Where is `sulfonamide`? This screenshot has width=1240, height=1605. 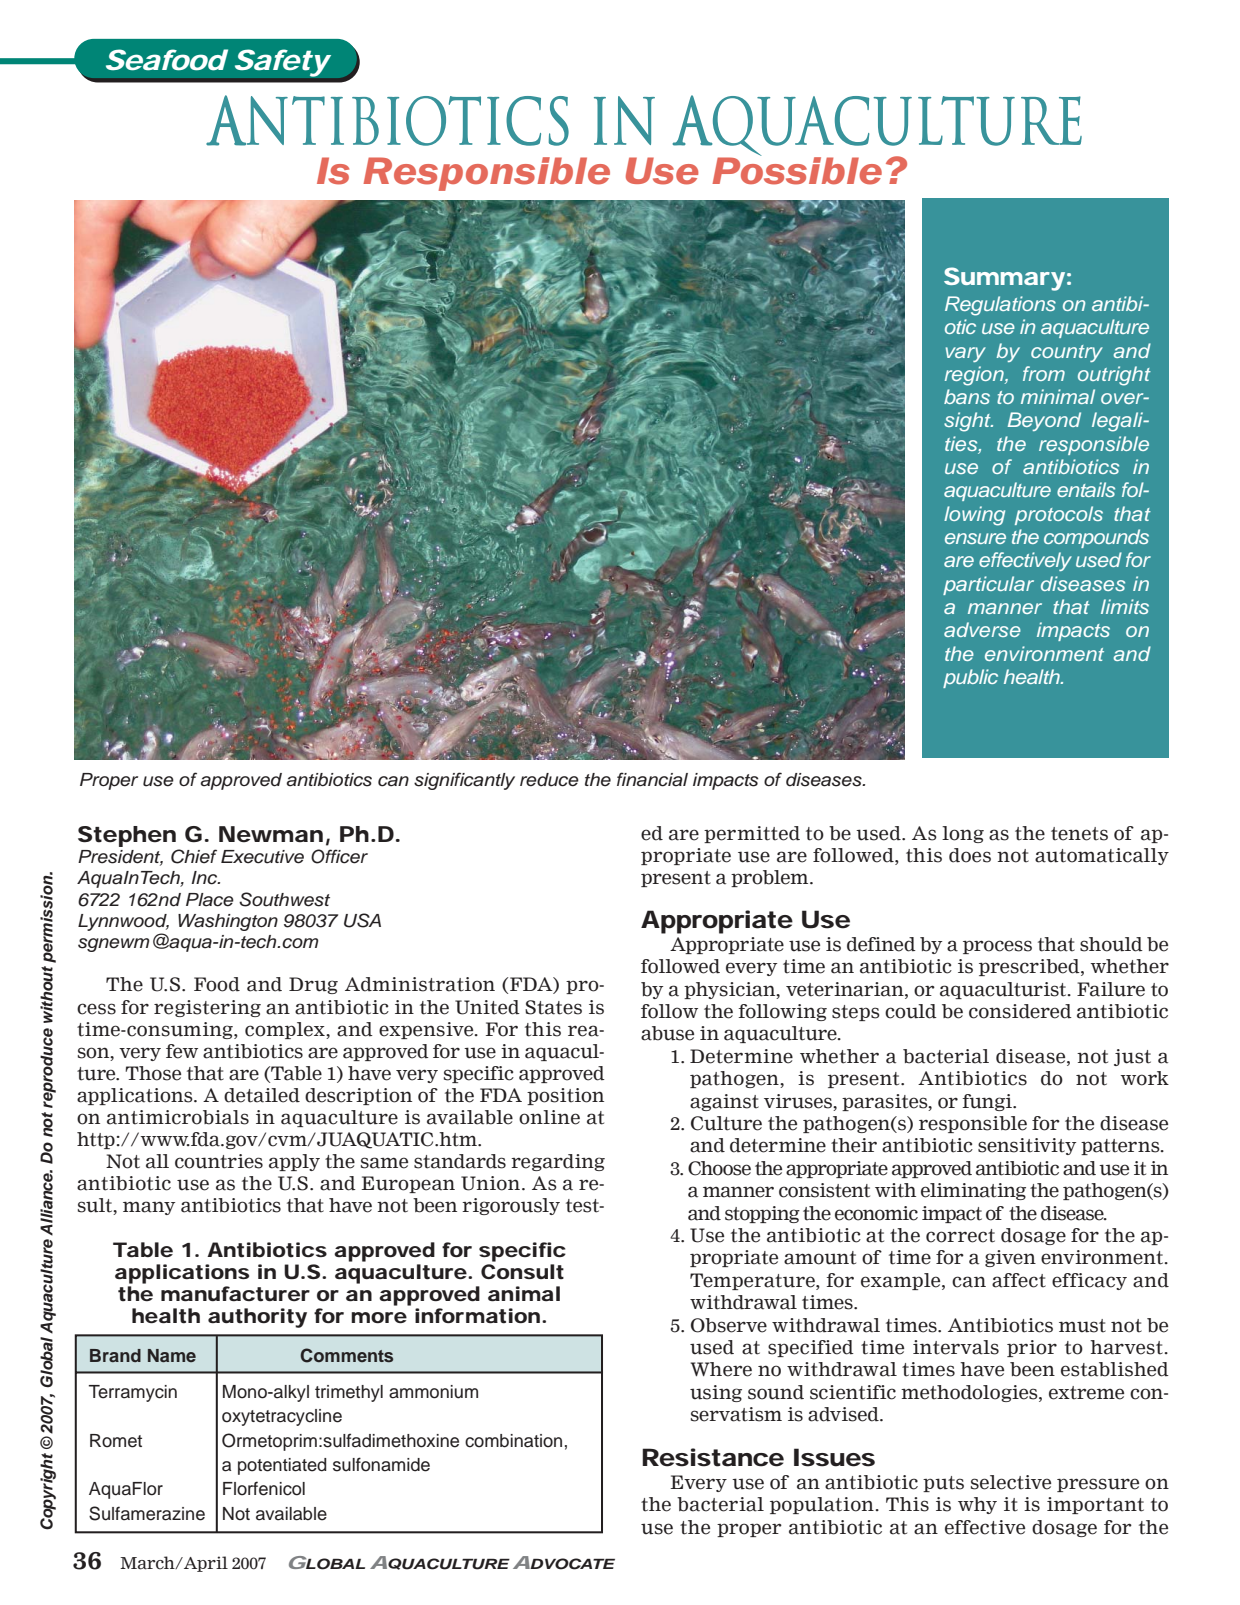
sulfonamide is located at coordinates (381, 1464).
